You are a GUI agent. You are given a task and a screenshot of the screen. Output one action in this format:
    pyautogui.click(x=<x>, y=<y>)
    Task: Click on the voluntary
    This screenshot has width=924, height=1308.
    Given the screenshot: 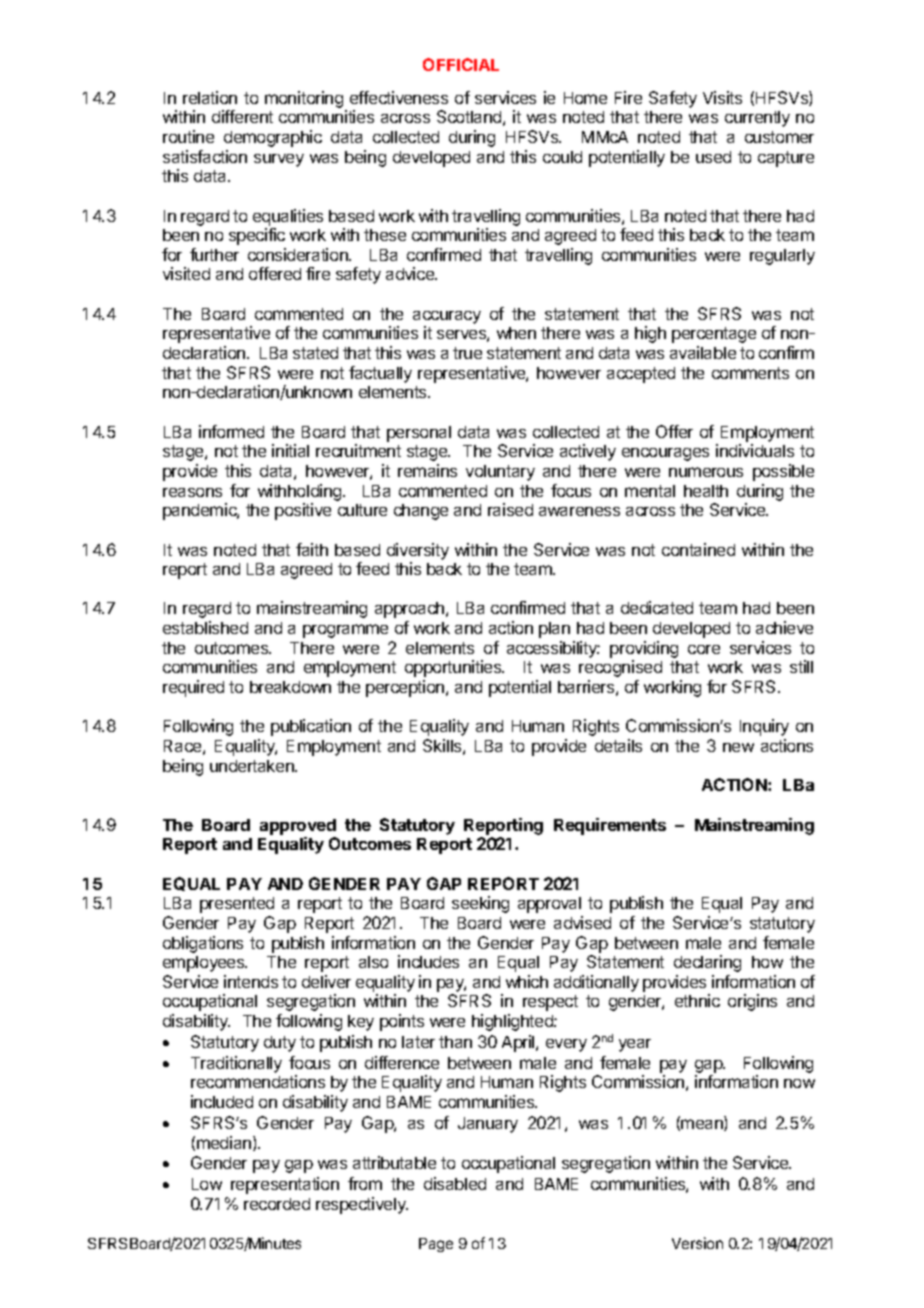 What is the action you would take?
    pyautogui.click(x=500, y=473)
